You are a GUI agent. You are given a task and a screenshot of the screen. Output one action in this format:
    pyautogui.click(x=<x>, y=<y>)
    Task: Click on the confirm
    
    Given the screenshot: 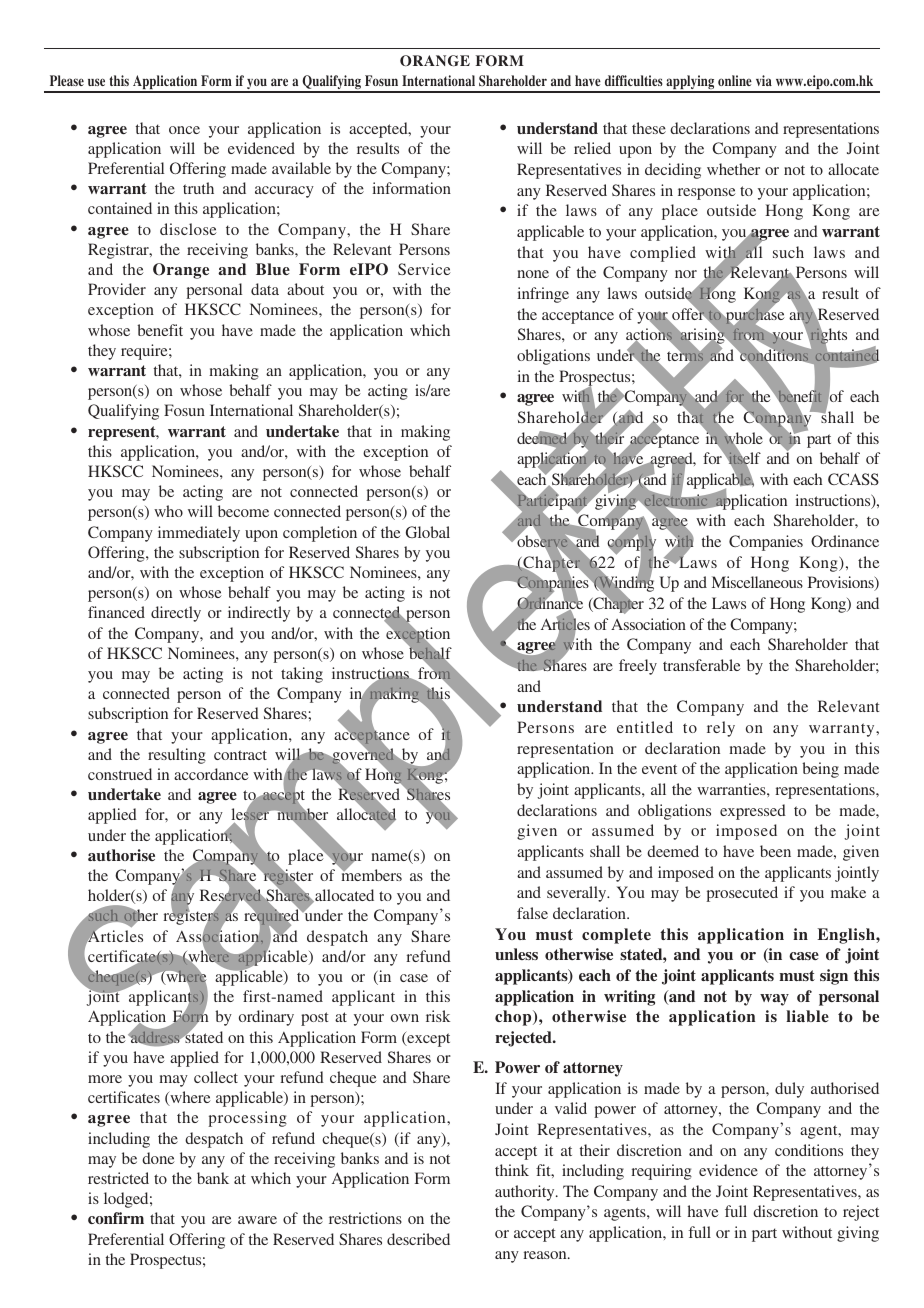 What is the action you would take?
    pyautogui.click(x=116, y=1218)
